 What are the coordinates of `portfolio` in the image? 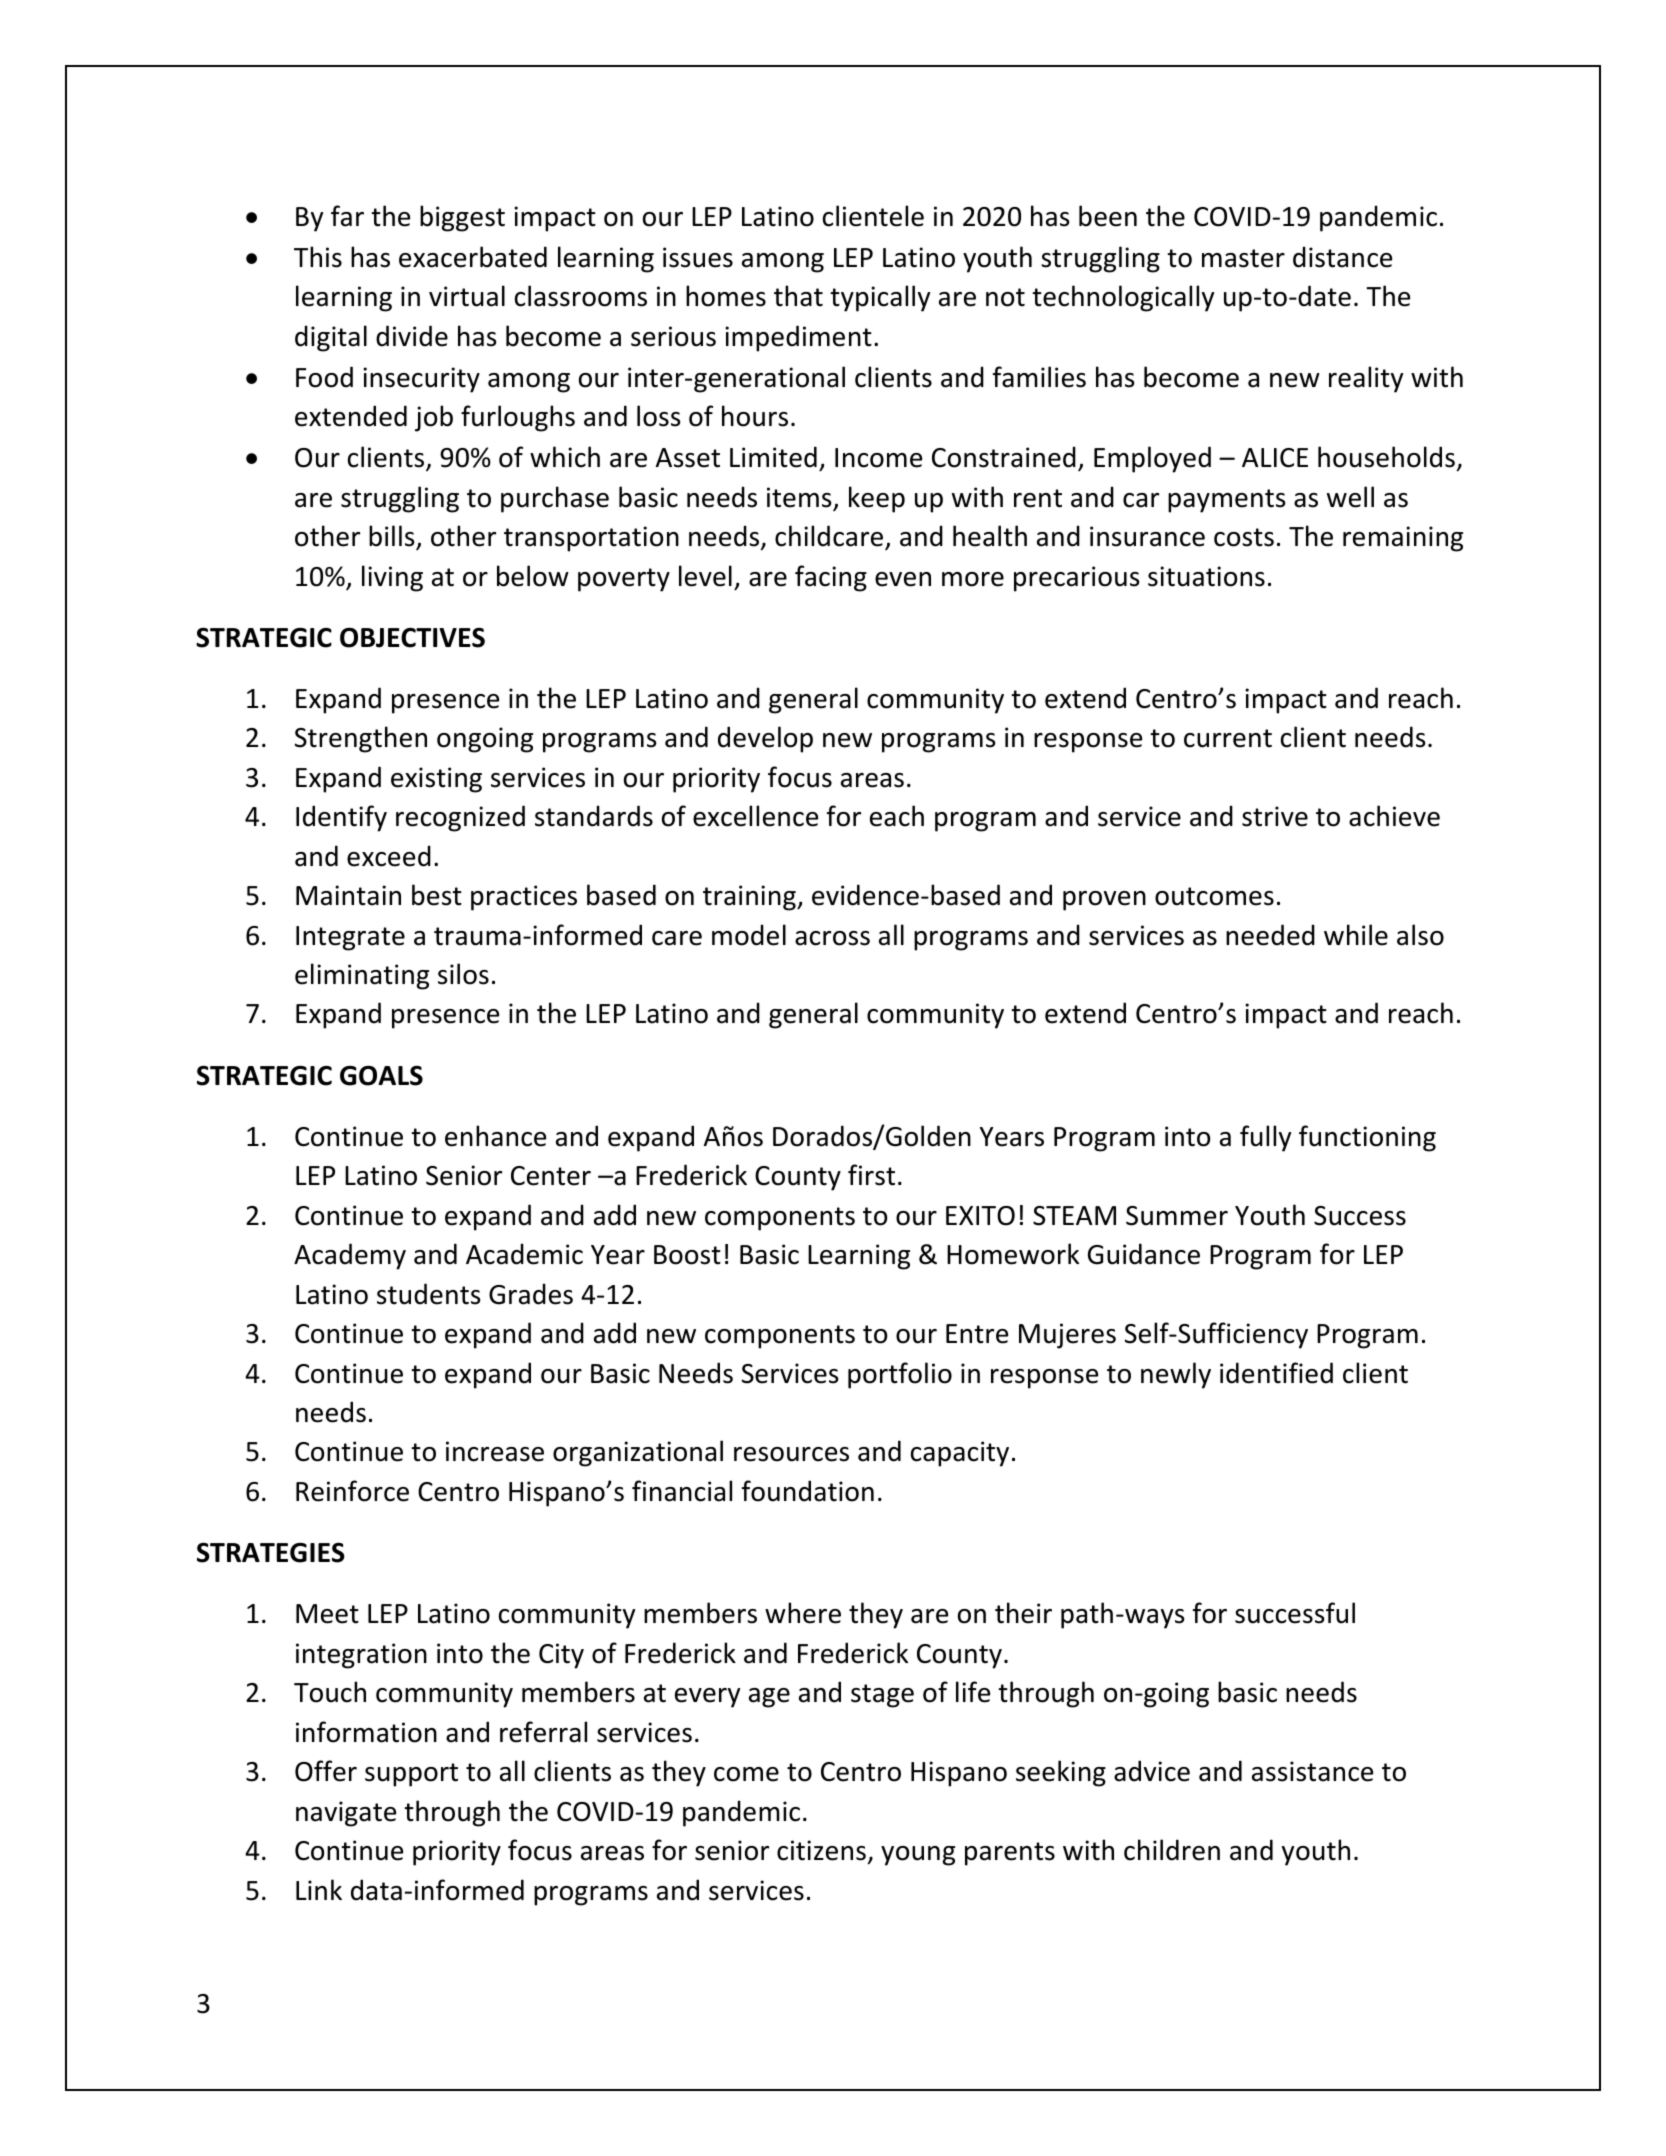 It's located at (900, 1375).
